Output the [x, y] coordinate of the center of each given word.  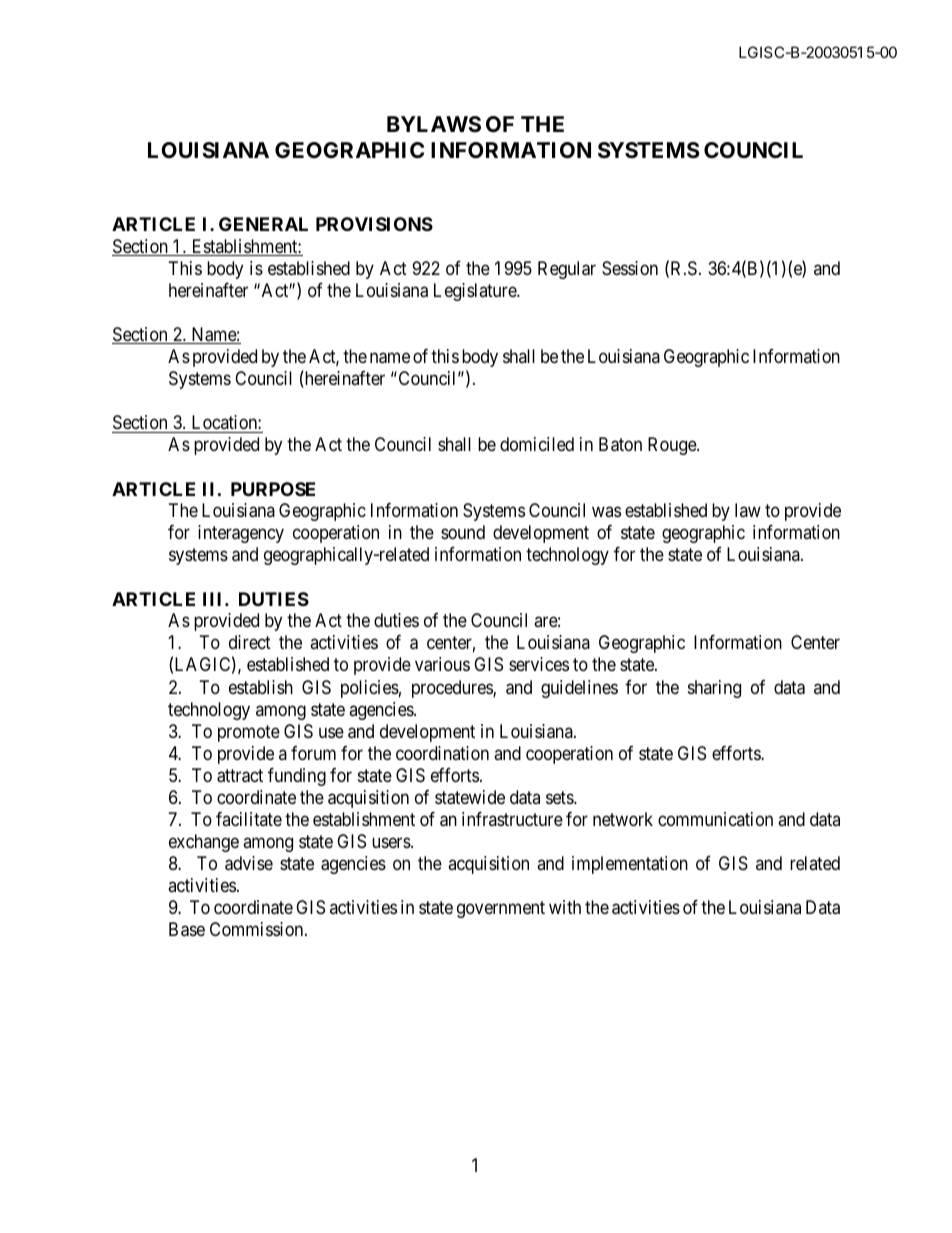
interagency [241, 534]
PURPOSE [273, 489]
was [606, 512]
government [501, 909]
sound [463, 532]
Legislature [476, 292]
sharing [714, 689]
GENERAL [263, 224]
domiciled [537, 444]
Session [630, 268]
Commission [258, 929]
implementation [630, 865]
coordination [442, 753]
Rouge [673, 446]
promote [249, 733]
